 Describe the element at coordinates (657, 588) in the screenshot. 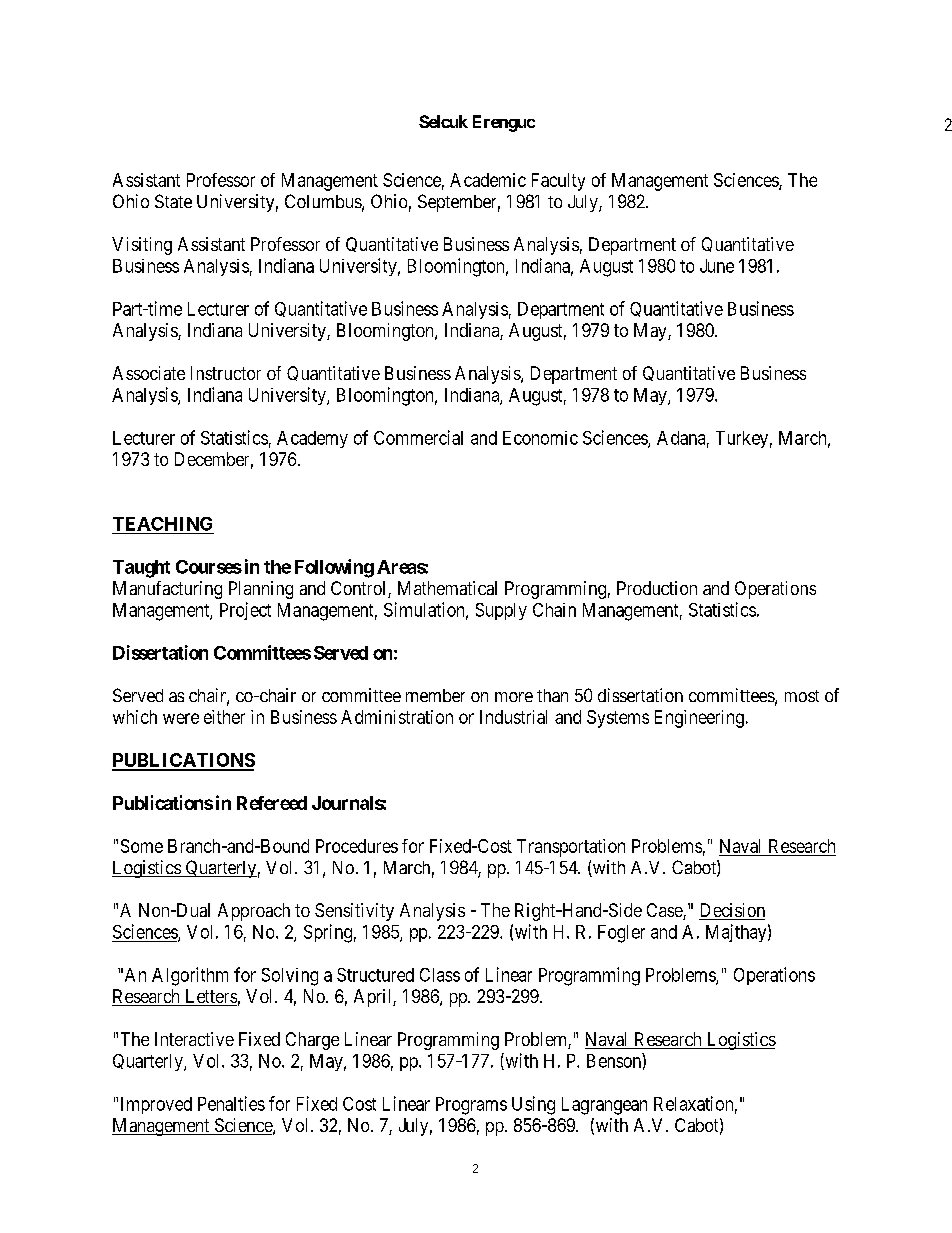

I see `Production` at that location.
